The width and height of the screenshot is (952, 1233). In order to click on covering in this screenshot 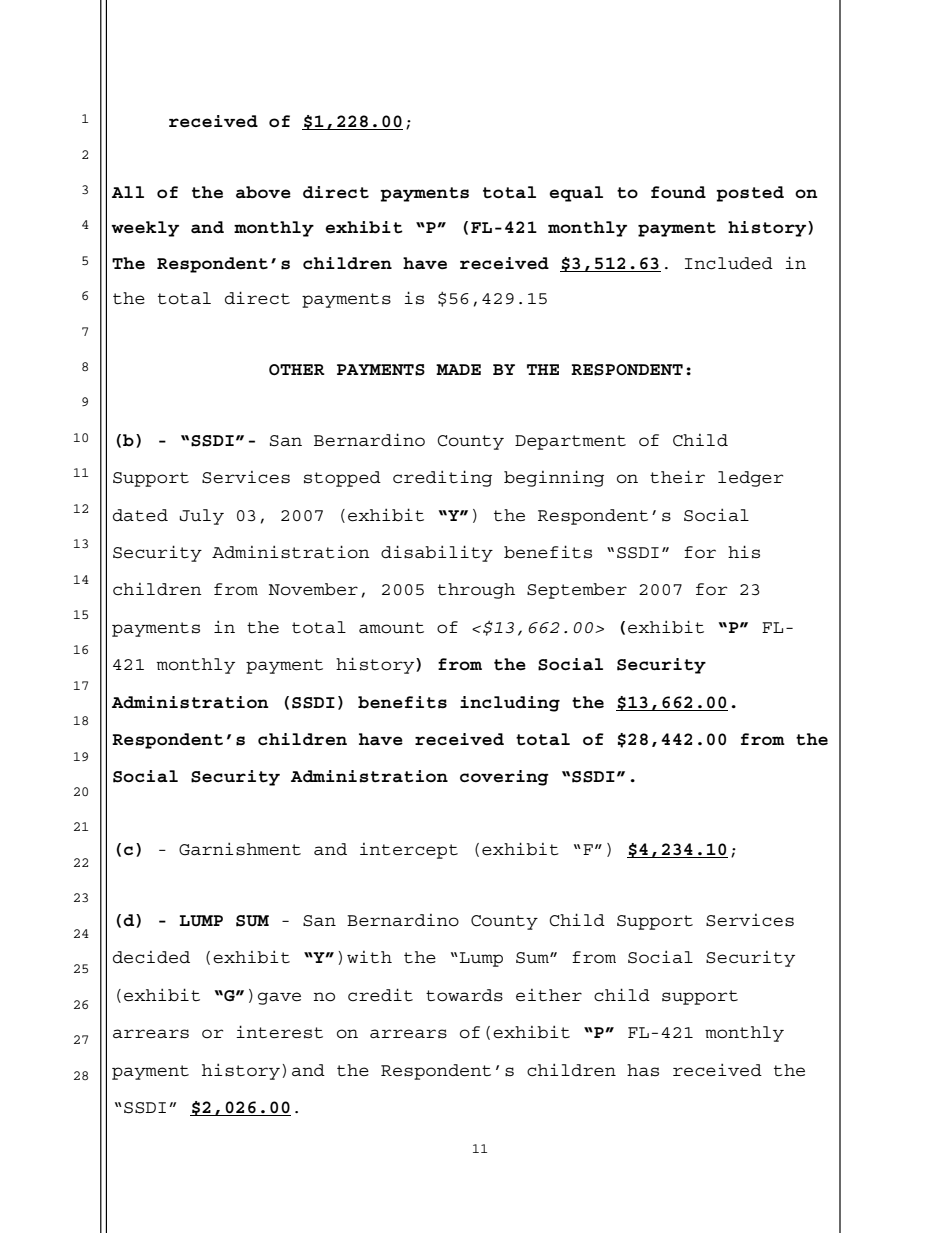, I will do `click(504, 778)`.
